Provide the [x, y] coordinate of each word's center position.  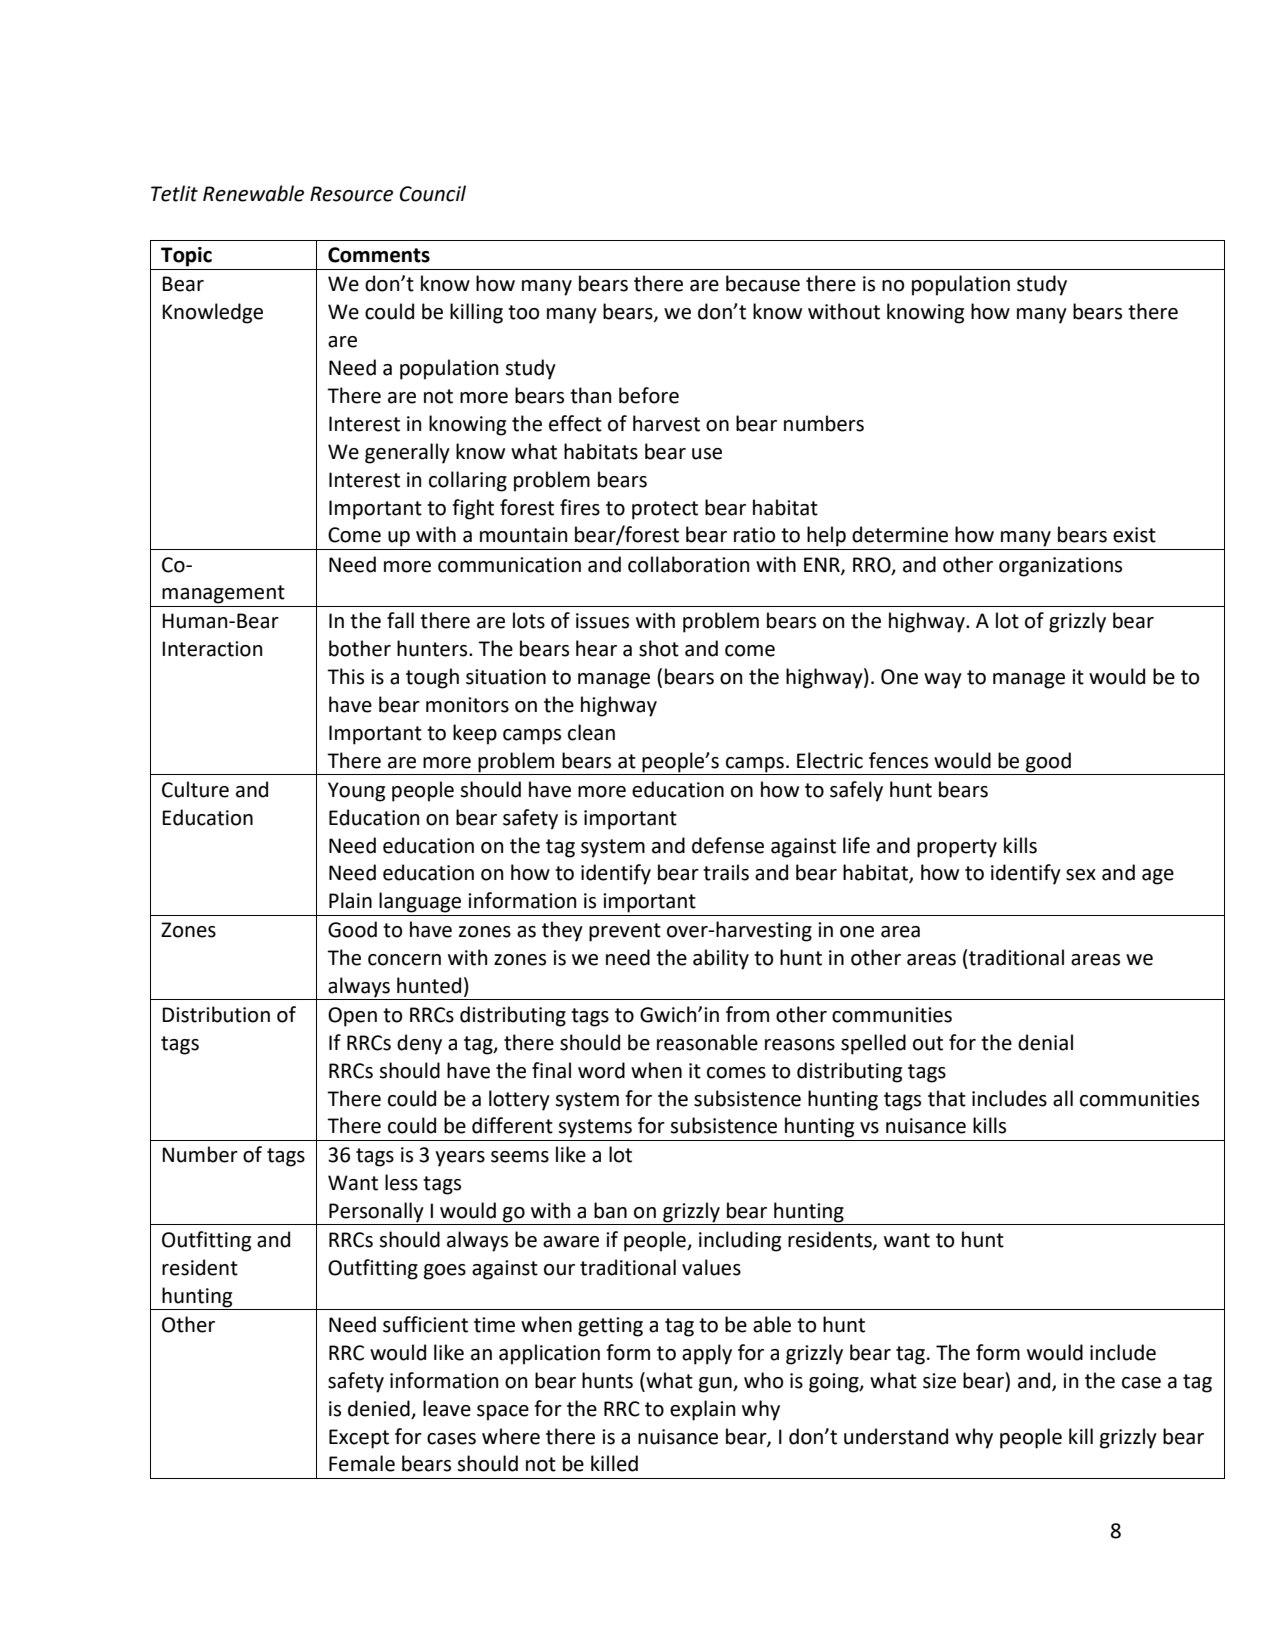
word [601, 1070]
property [957, 848]
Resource [351, 194]
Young [356, 792]
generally [407, 453]
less [401, 1182]
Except [359, 1439]
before [649, 395]
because [763, 283]
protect [665, 510]
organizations [1060, 567]
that [947, 1098]
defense [728, 845]
